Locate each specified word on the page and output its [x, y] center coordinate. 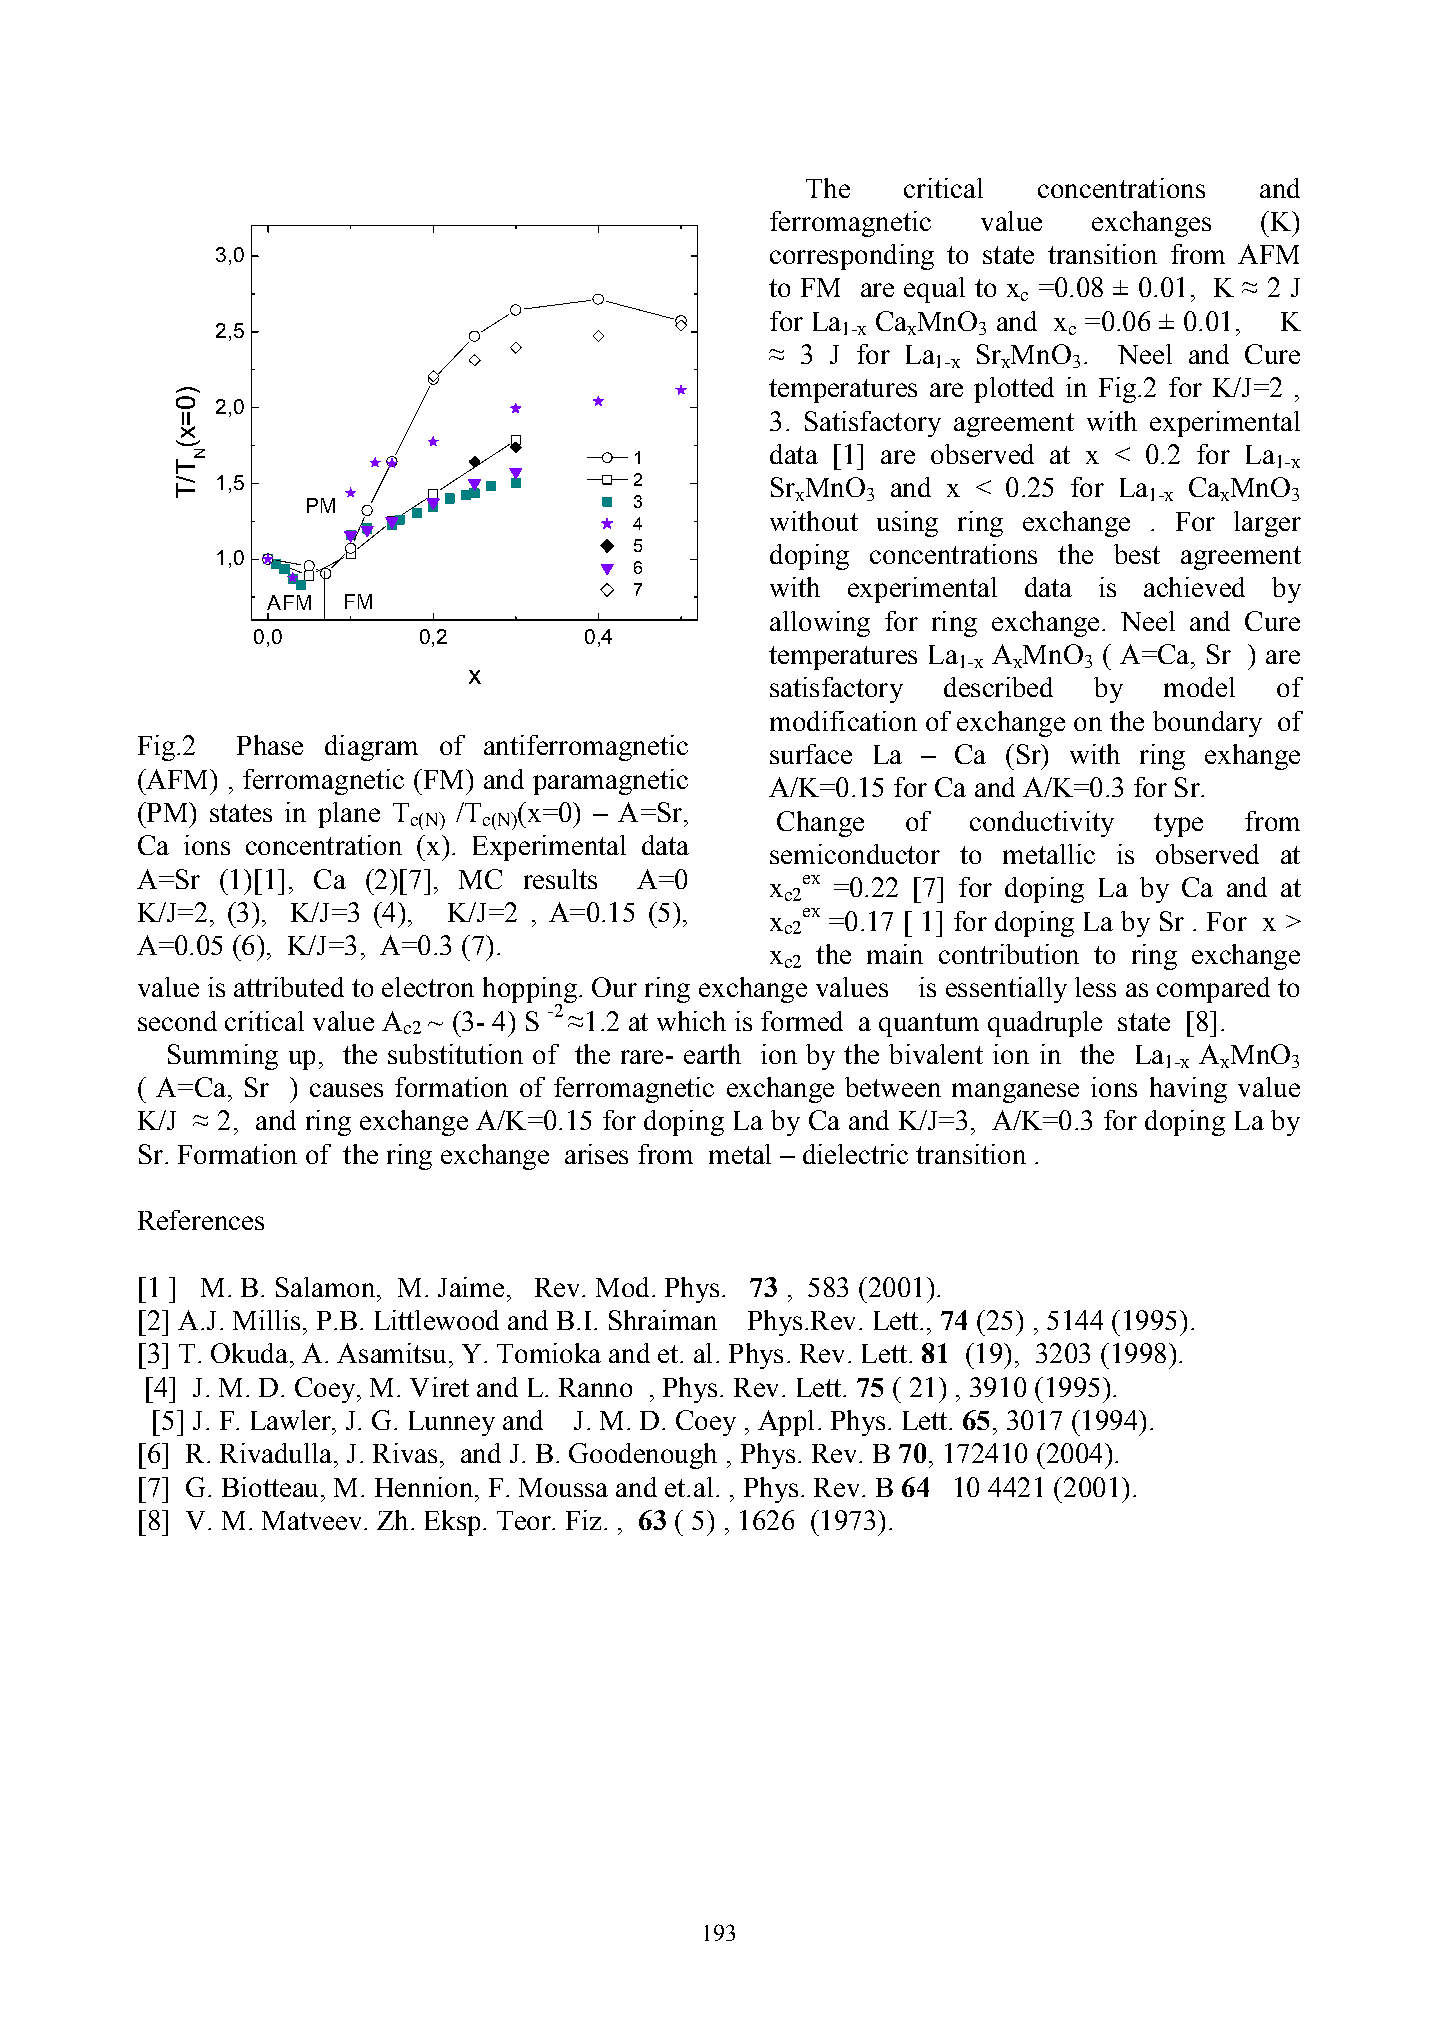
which [691, 1021]
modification [843, 721]
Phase [270, 745]
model [1199, 687]
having [1188, 1090]
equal [934, 290]
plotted [1014, 390]
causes [346, 1090]
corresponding [852, 257]
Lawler [292, 1420]
